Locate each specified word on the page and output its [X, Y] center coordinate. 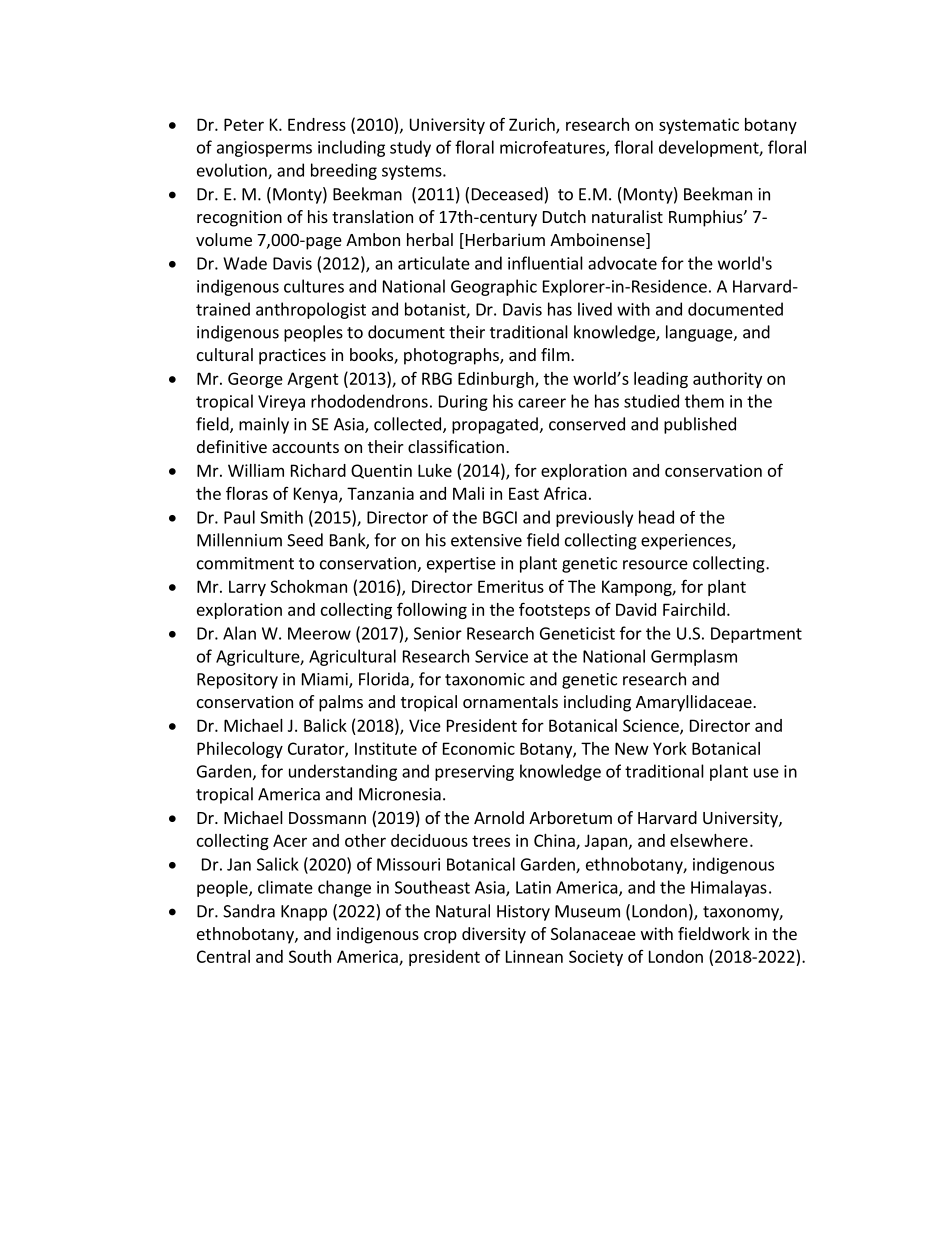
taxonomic [485, 679]
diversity [494, 935]
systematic [699, 126]
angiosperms [264, 149]
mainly [264, 425]
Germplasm [694, 657]
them [704, 401]
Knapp [304, 913]
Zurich [533, 125]
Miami [326, 680]
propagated [496, 425]
